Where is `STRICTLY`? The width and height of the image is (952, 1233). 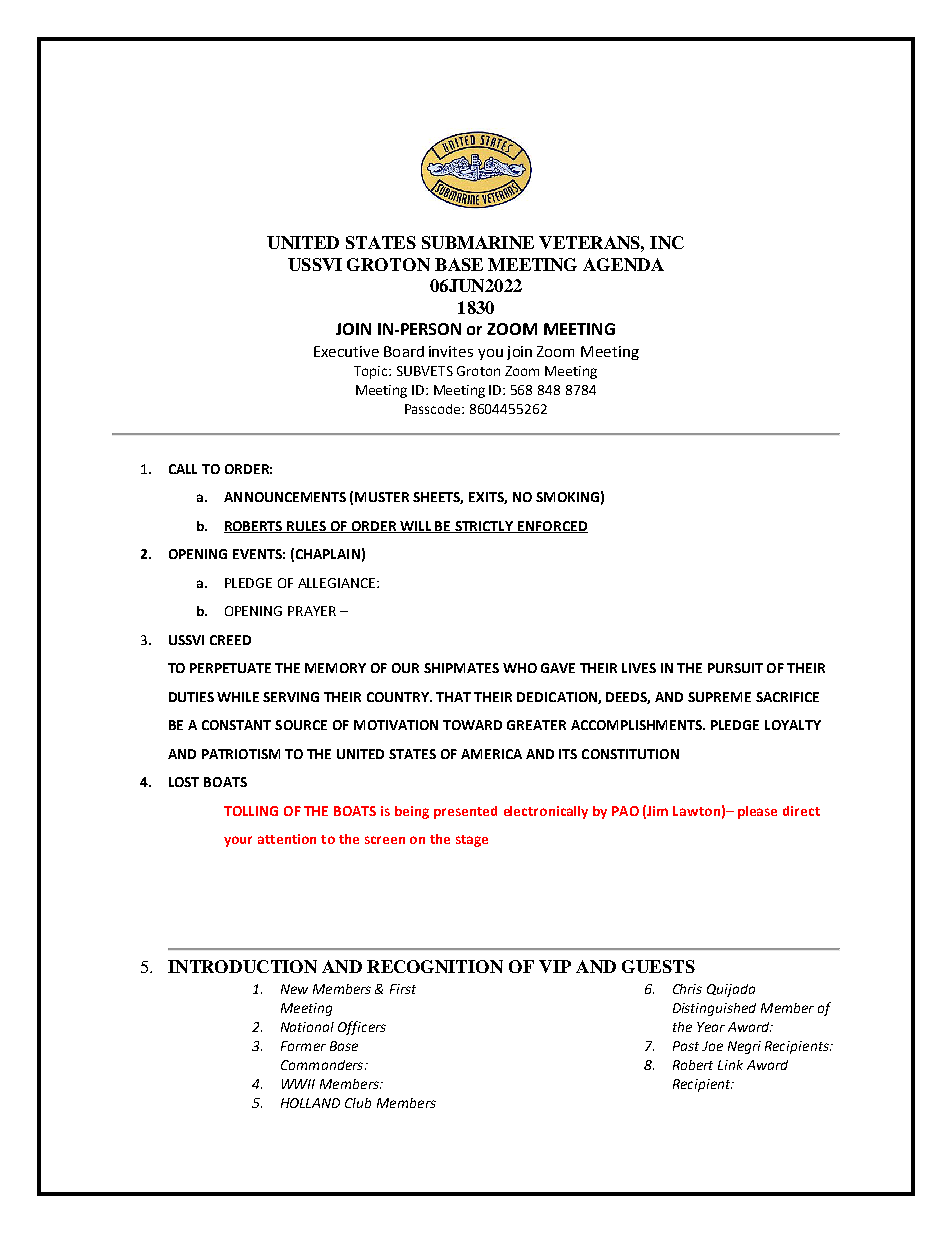 STRICTLY is located at coordinates (484, 527).
